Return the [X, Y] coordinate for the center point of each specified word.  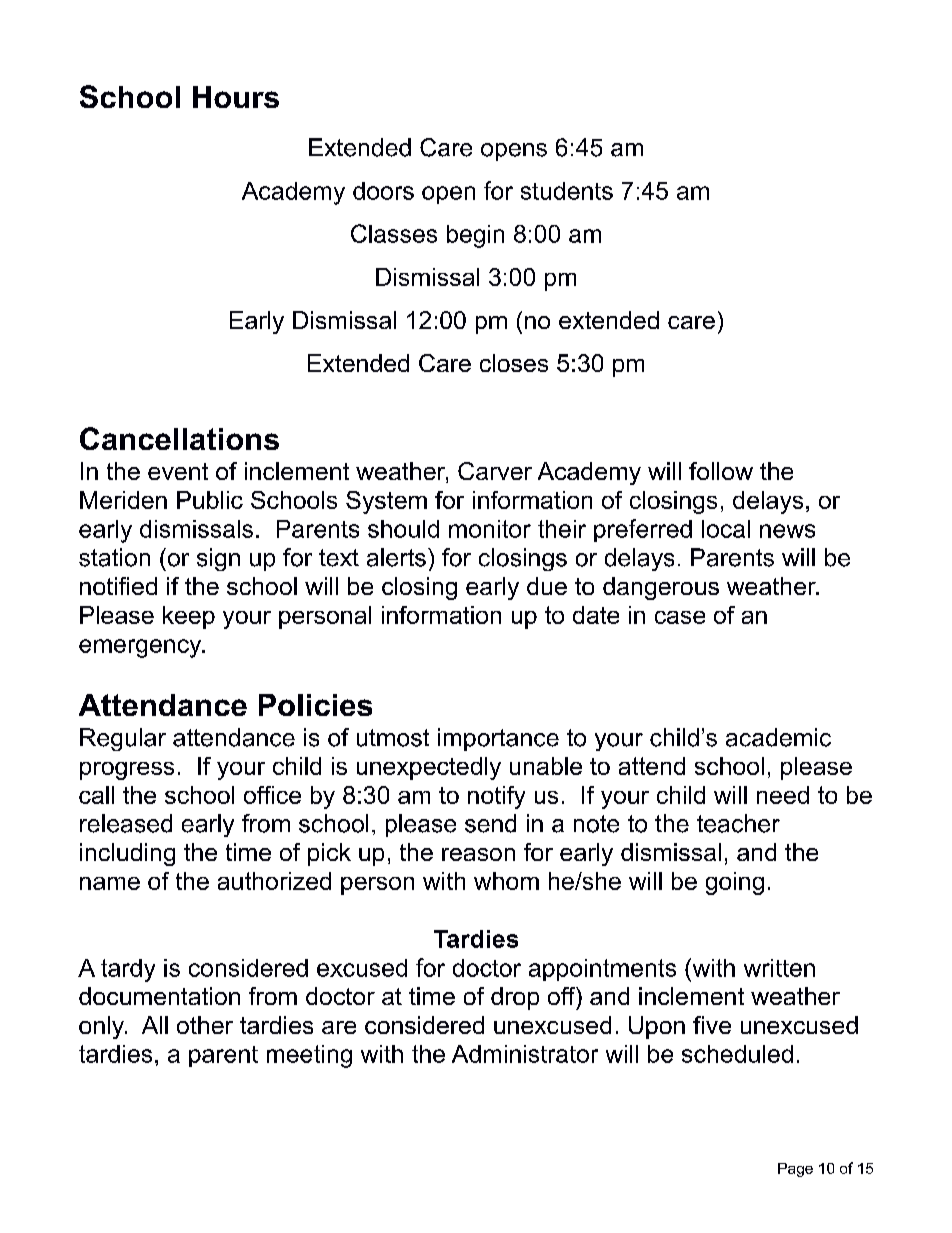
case [680, 617]
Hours [236, 97]
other [205, 1025]
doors [383, 191]
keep [189, 617]
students [567, 191]
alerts [396, 557]
